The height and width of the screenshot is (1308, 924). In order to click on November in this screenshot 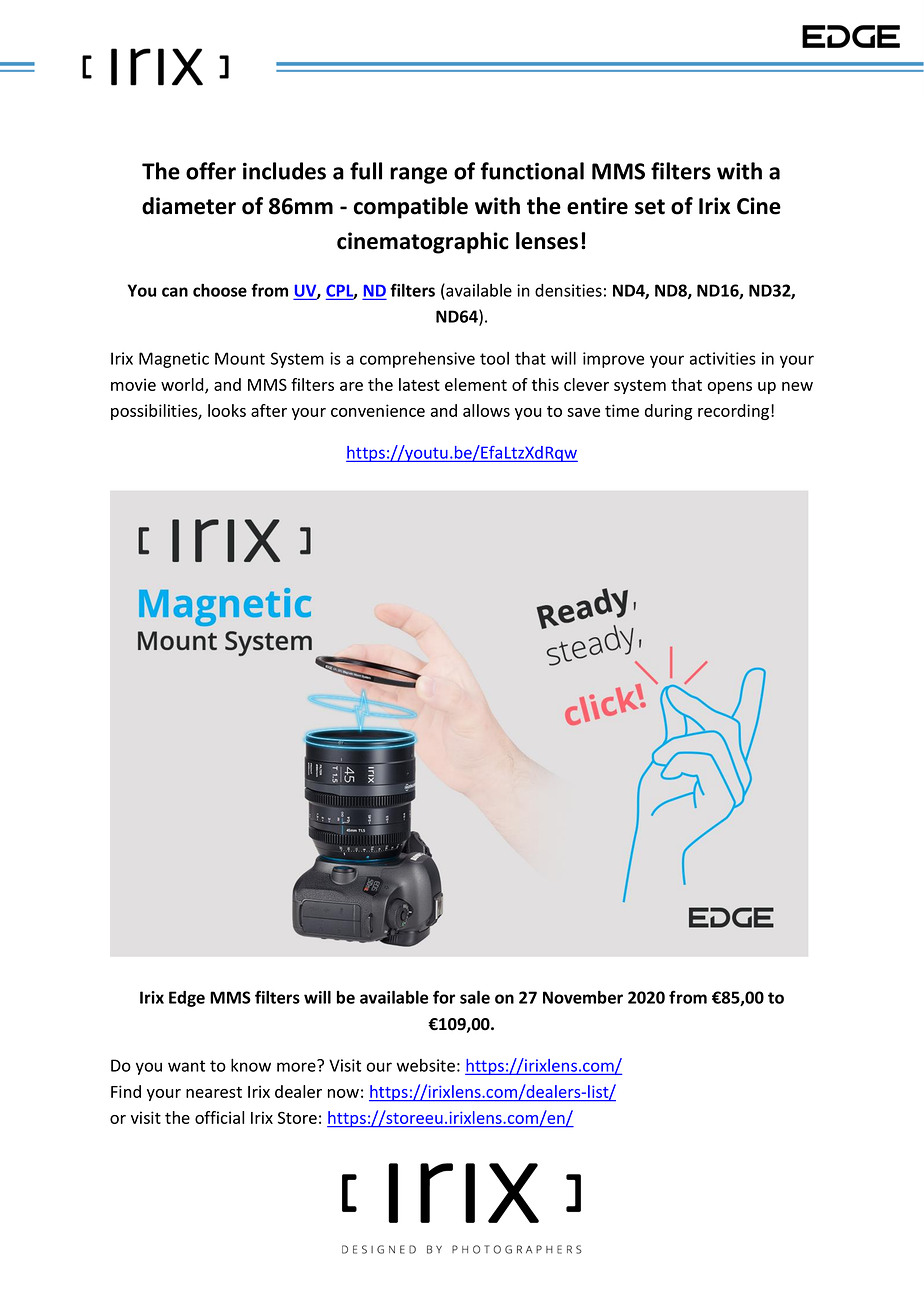, I will do `click(583, 997)`.
